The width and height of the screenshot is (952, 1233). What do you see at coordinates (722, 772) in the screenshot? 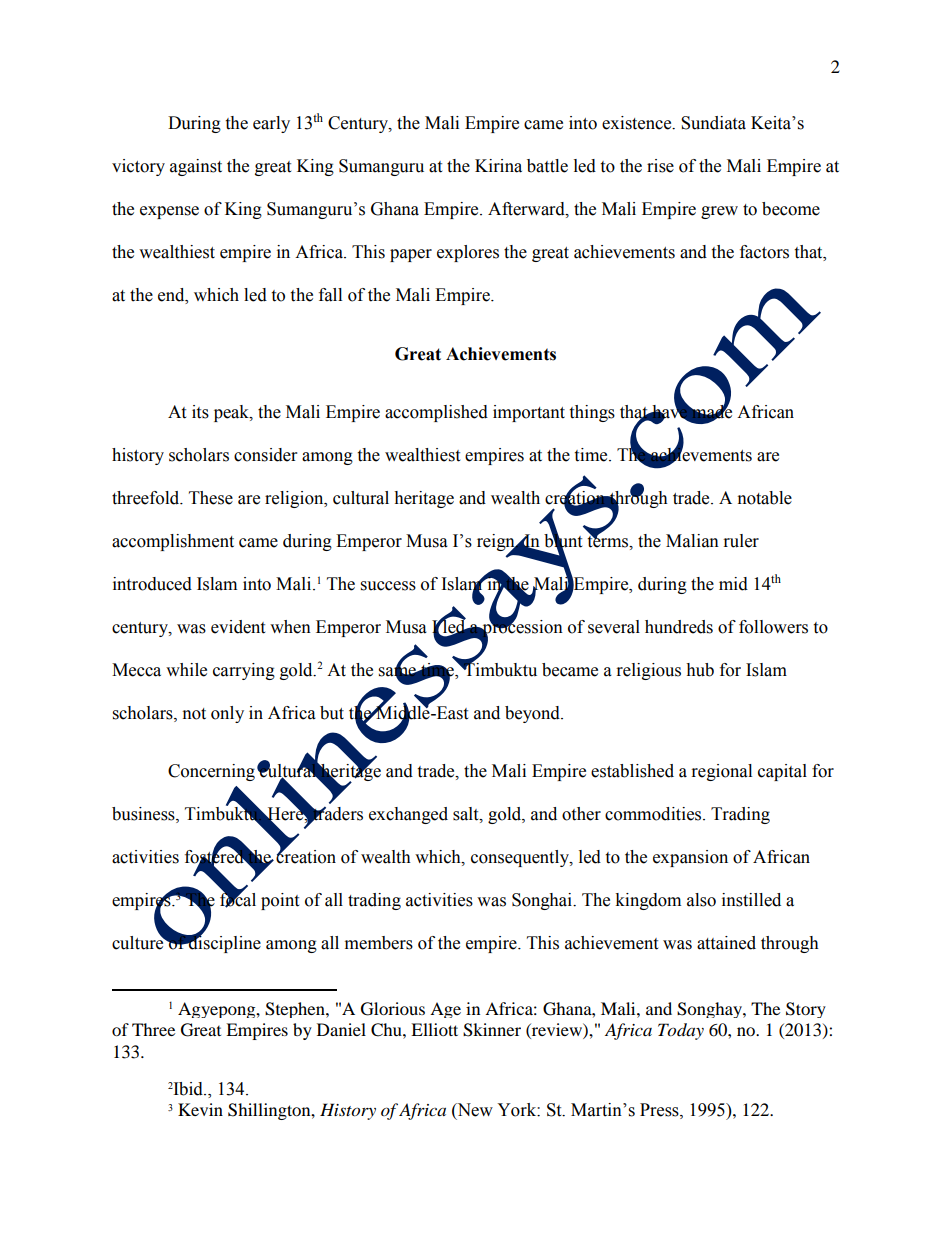
I see `regional` at bounding box center [722, 772].
